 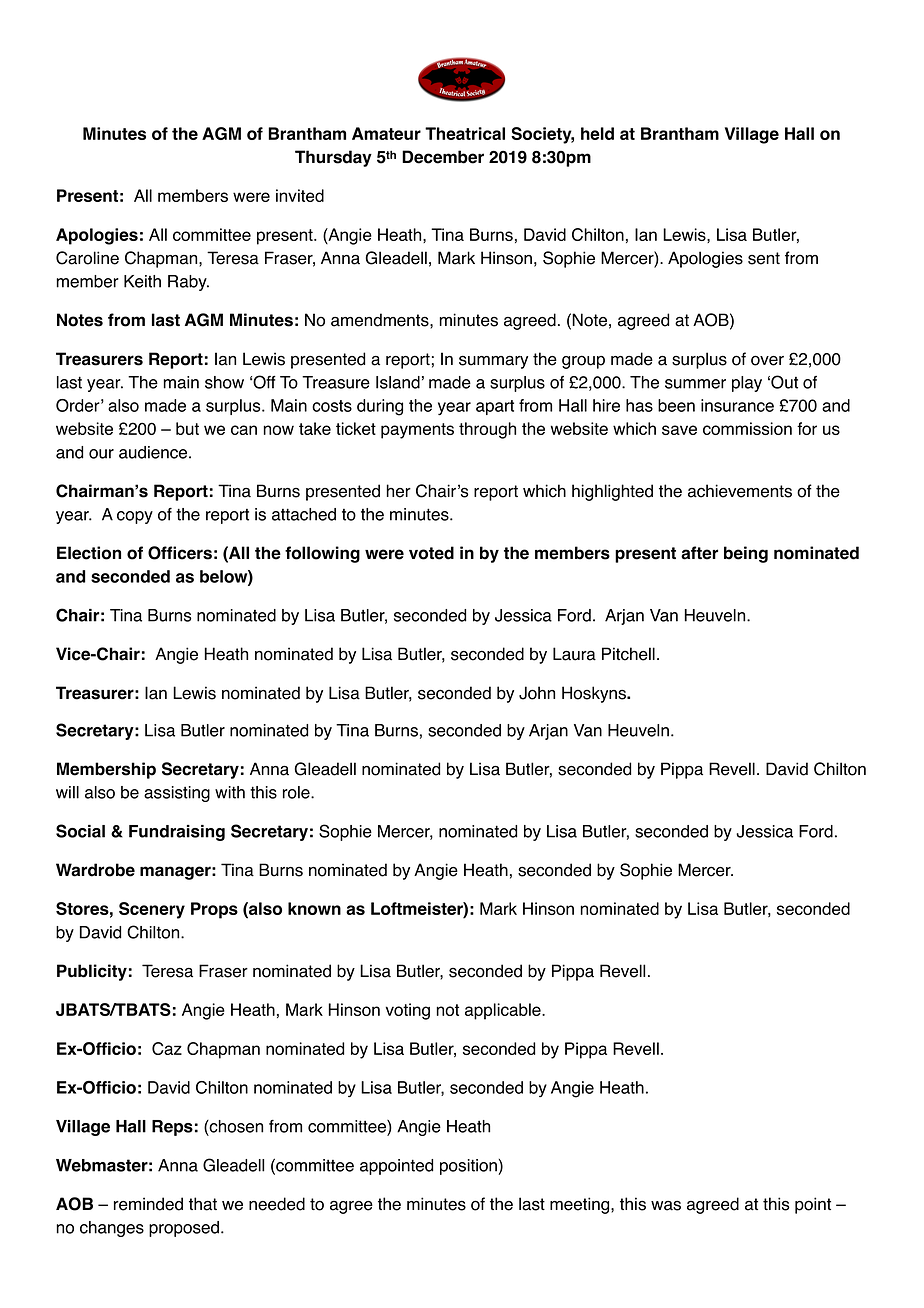 I want to click on Officers, so click(x=180, y=553).
